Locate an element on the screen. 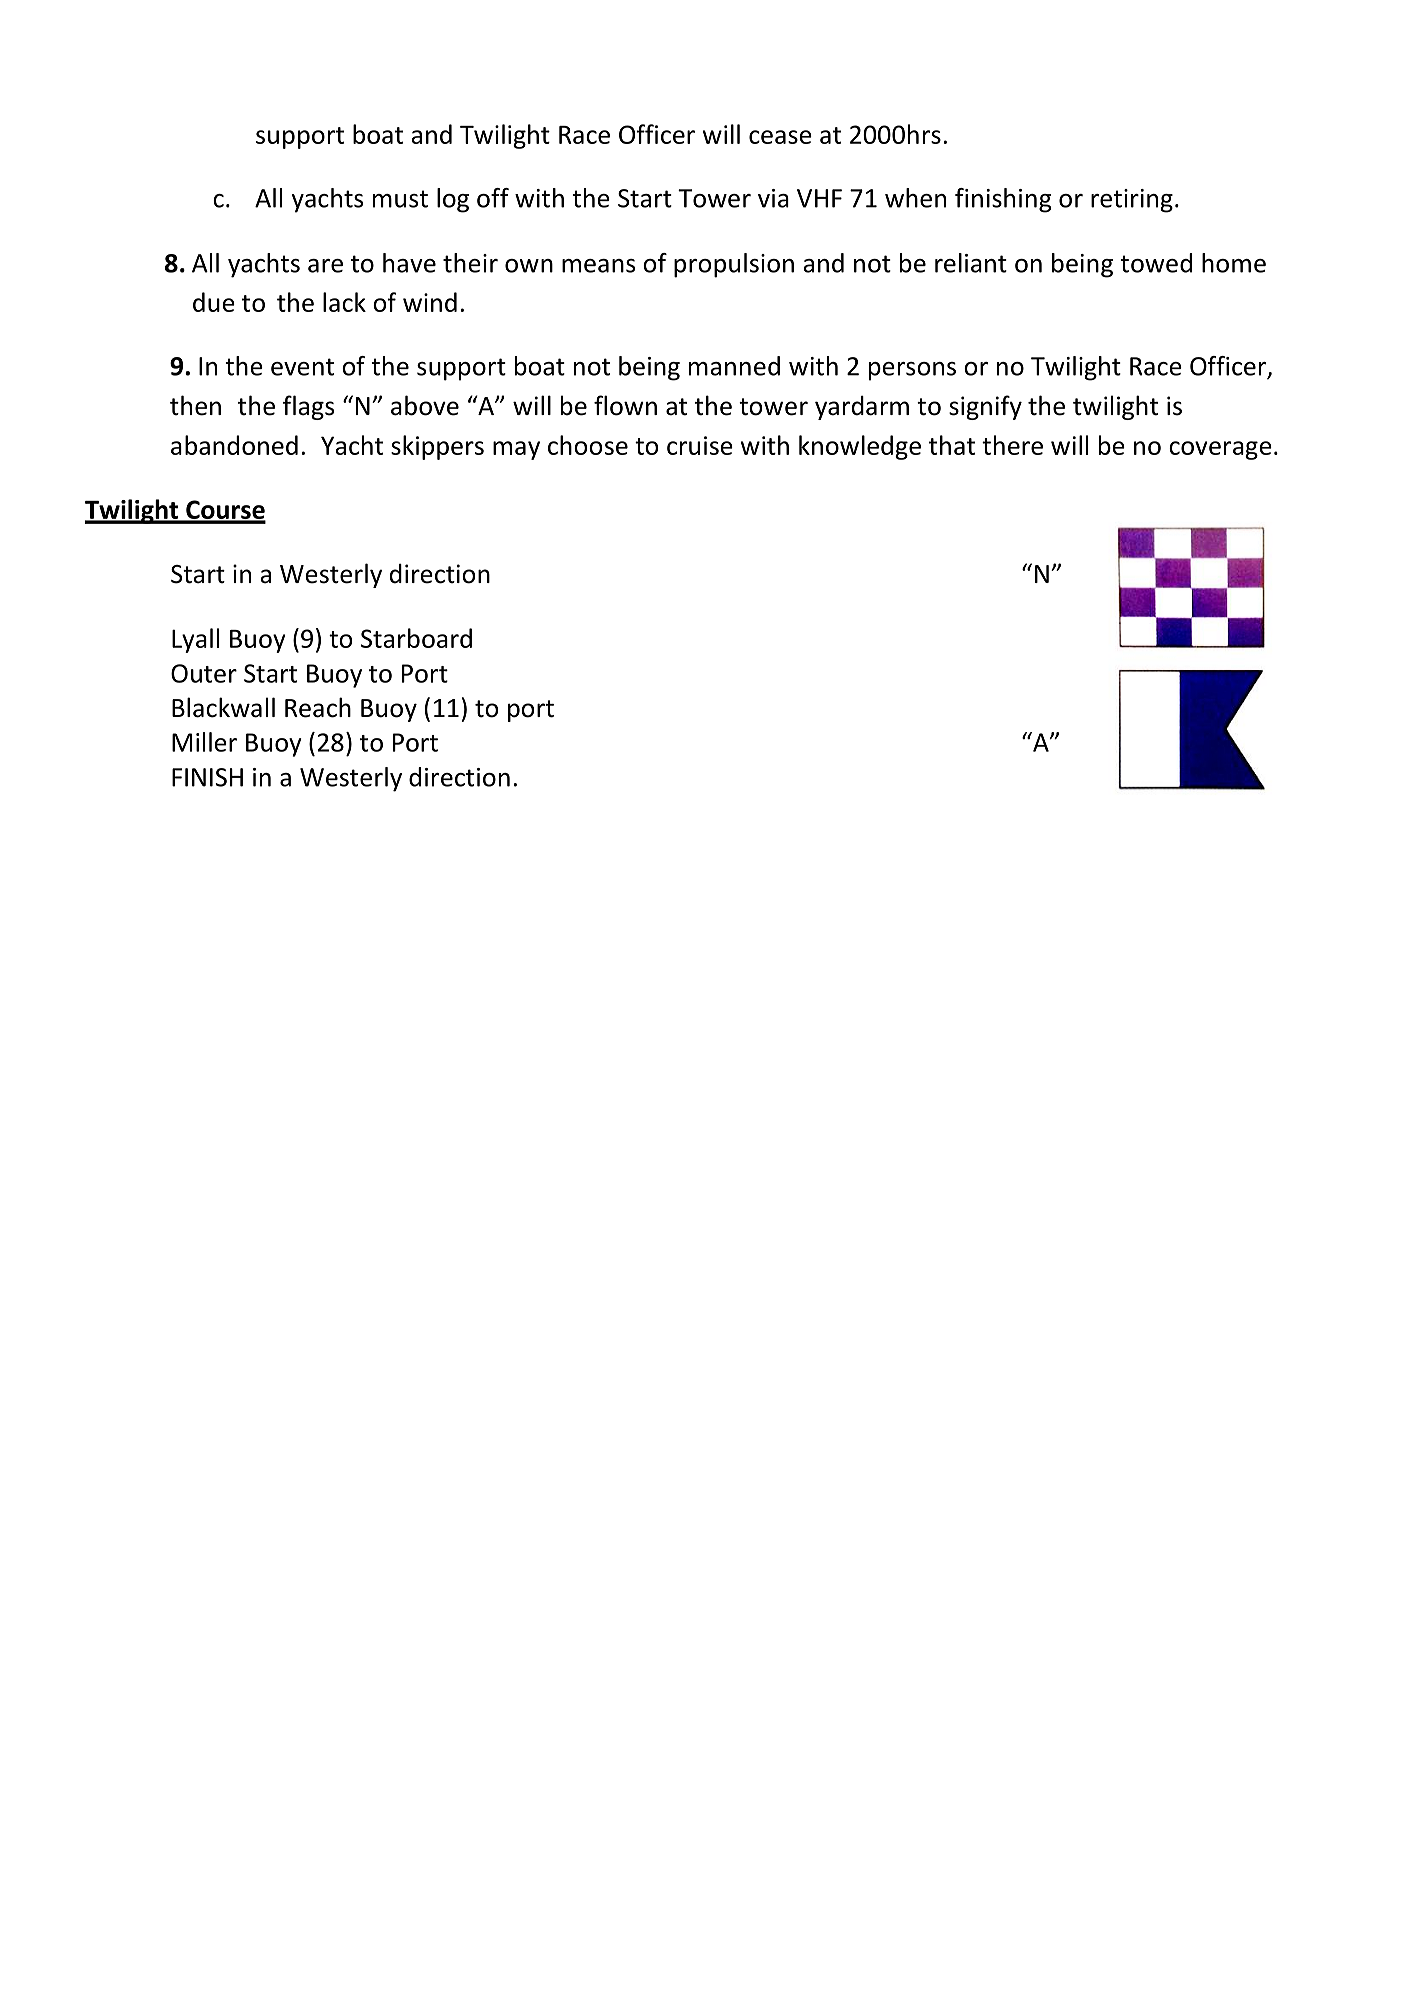 This screenshot has height=1989, width=1407. abandoned is located at coordinates (234, 445).
